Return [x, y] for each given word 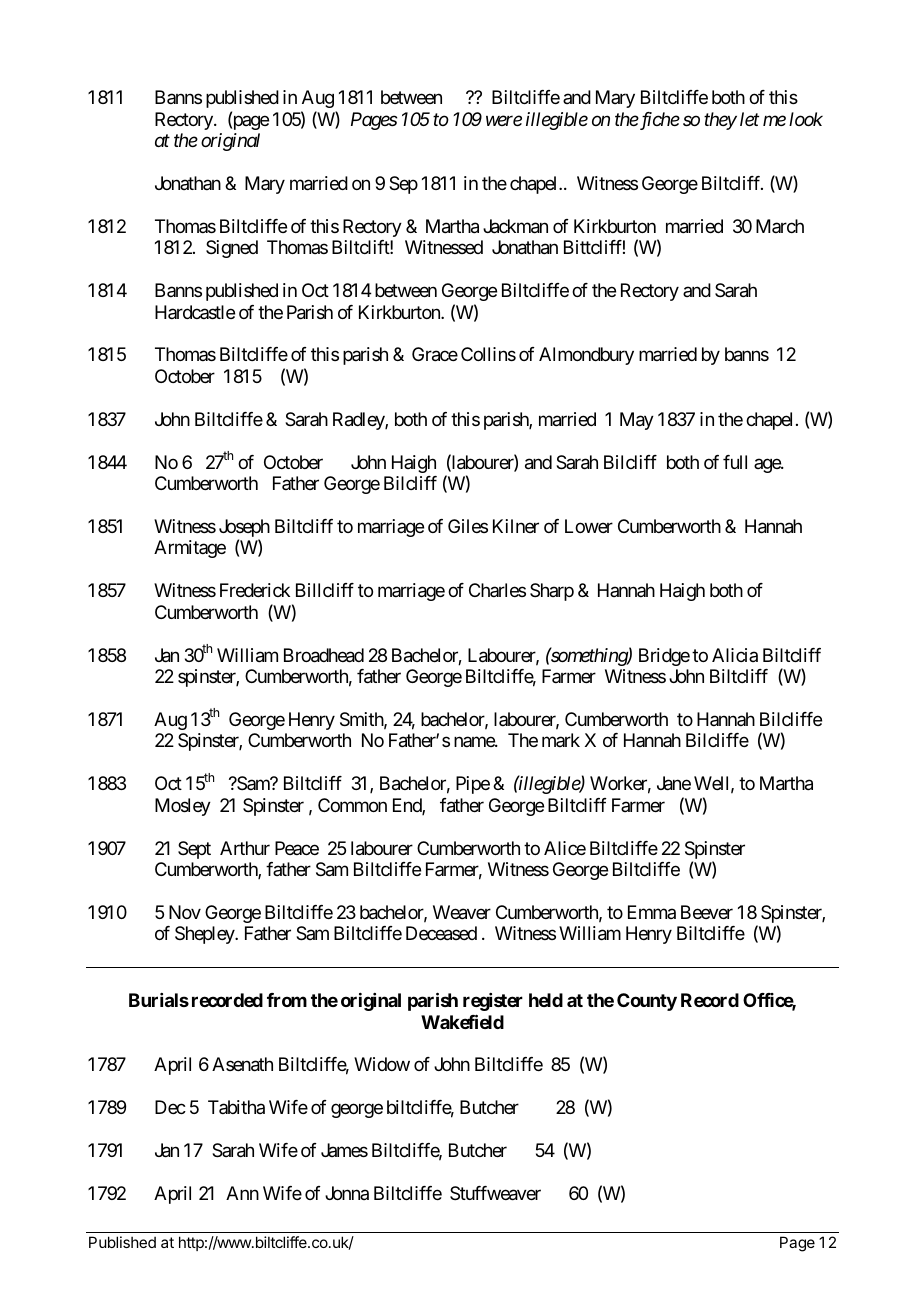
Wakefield [462, 1021]
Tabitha [236, 1107]
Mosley [183, 807]
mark [561, 740]
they [720, 121]
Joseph [244, 529]
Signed [232, 249]
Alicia [735, 655]
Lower [589, 526]
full [735, 462]
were [504, 120]
